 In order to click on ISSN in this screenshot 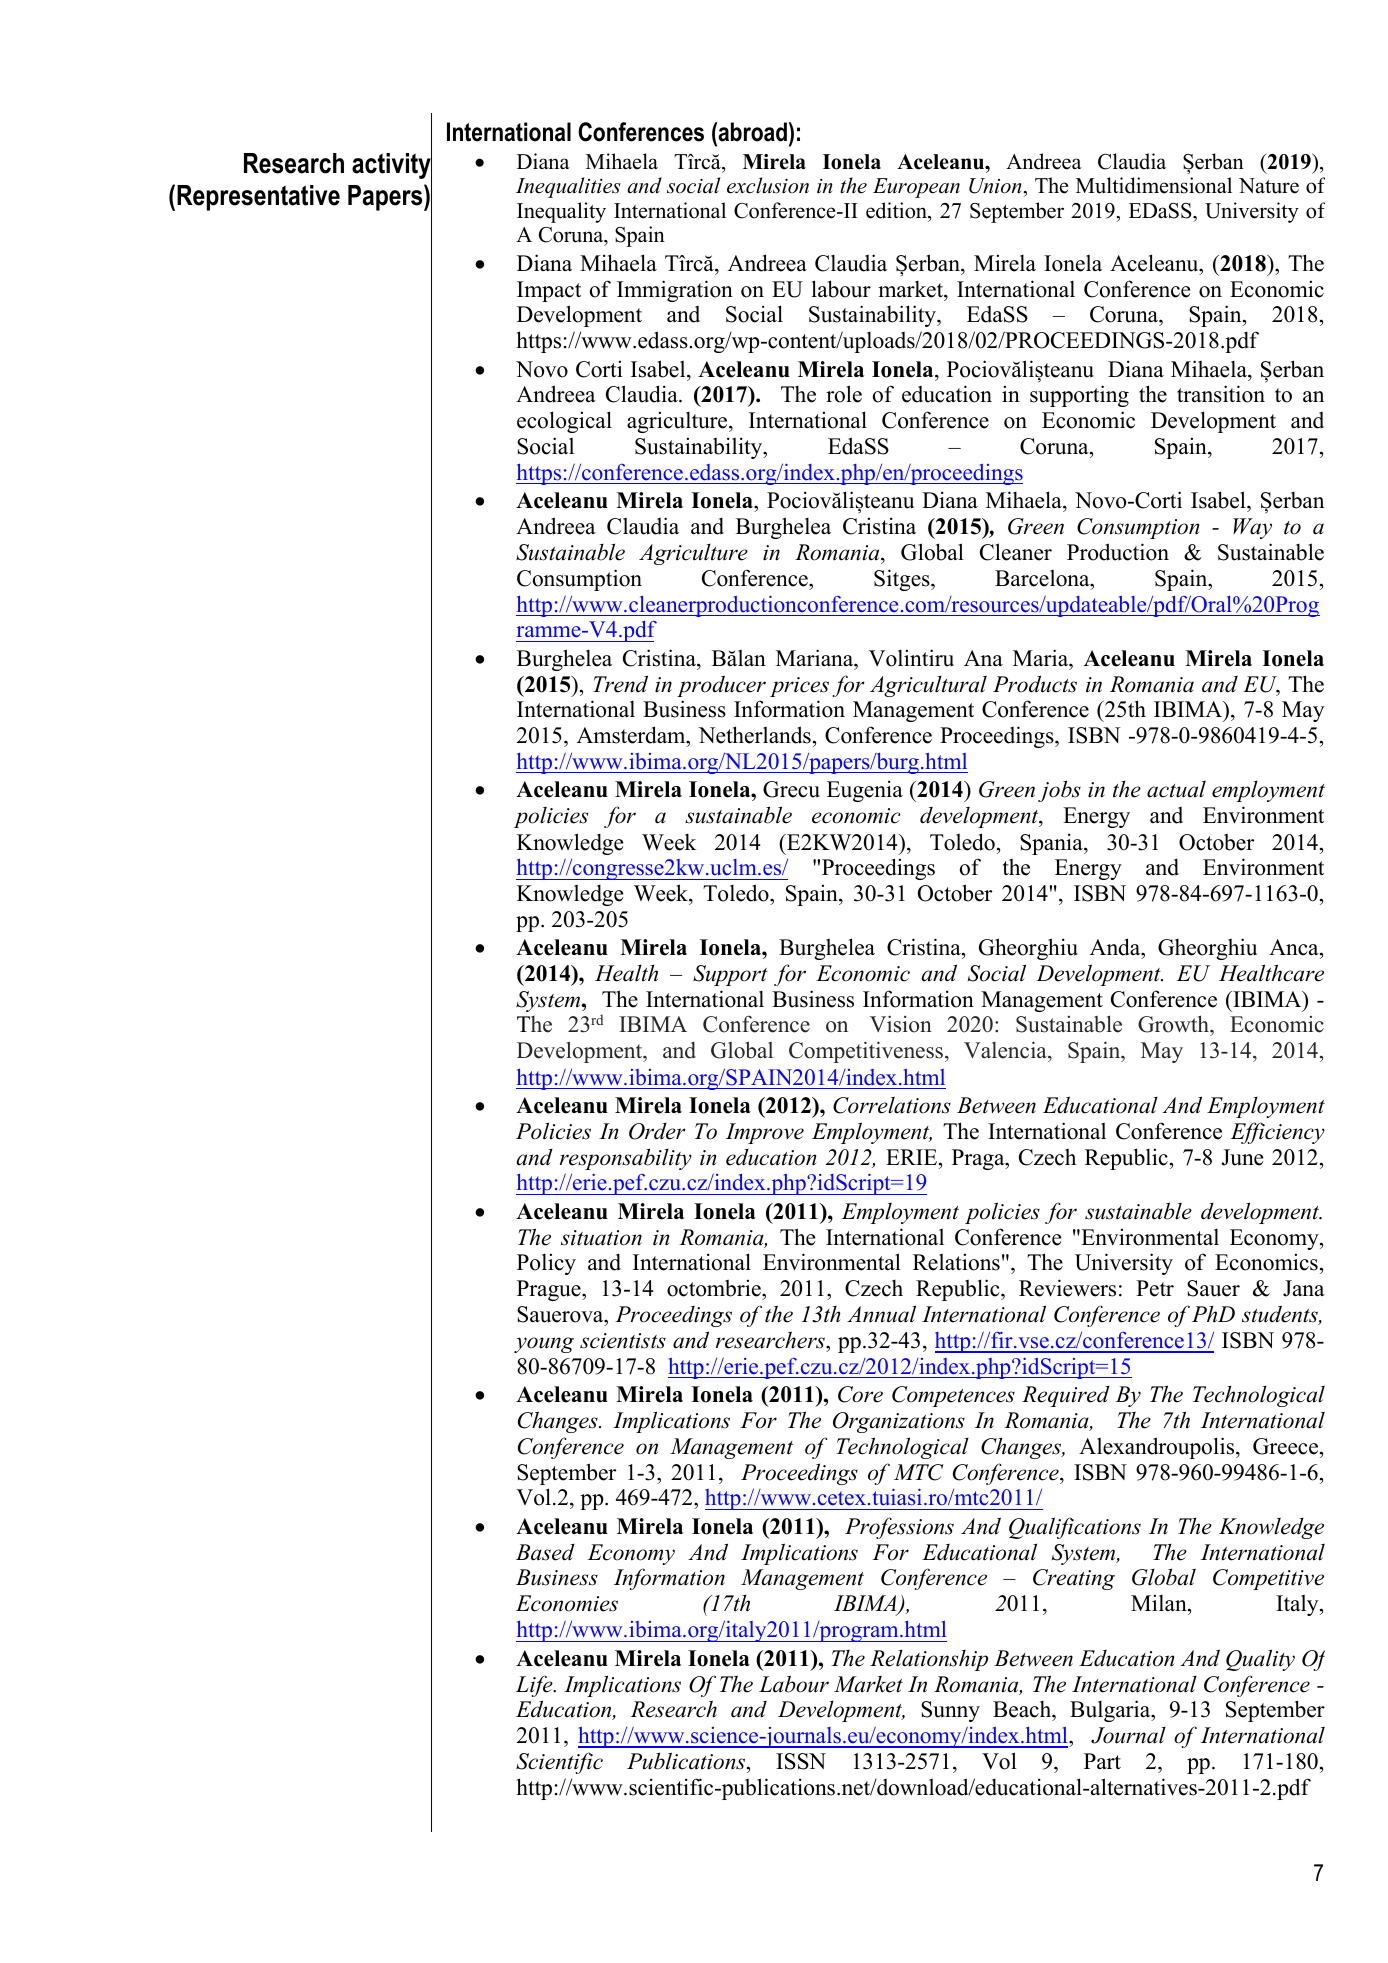, I will do `click(801, 1761)`.
